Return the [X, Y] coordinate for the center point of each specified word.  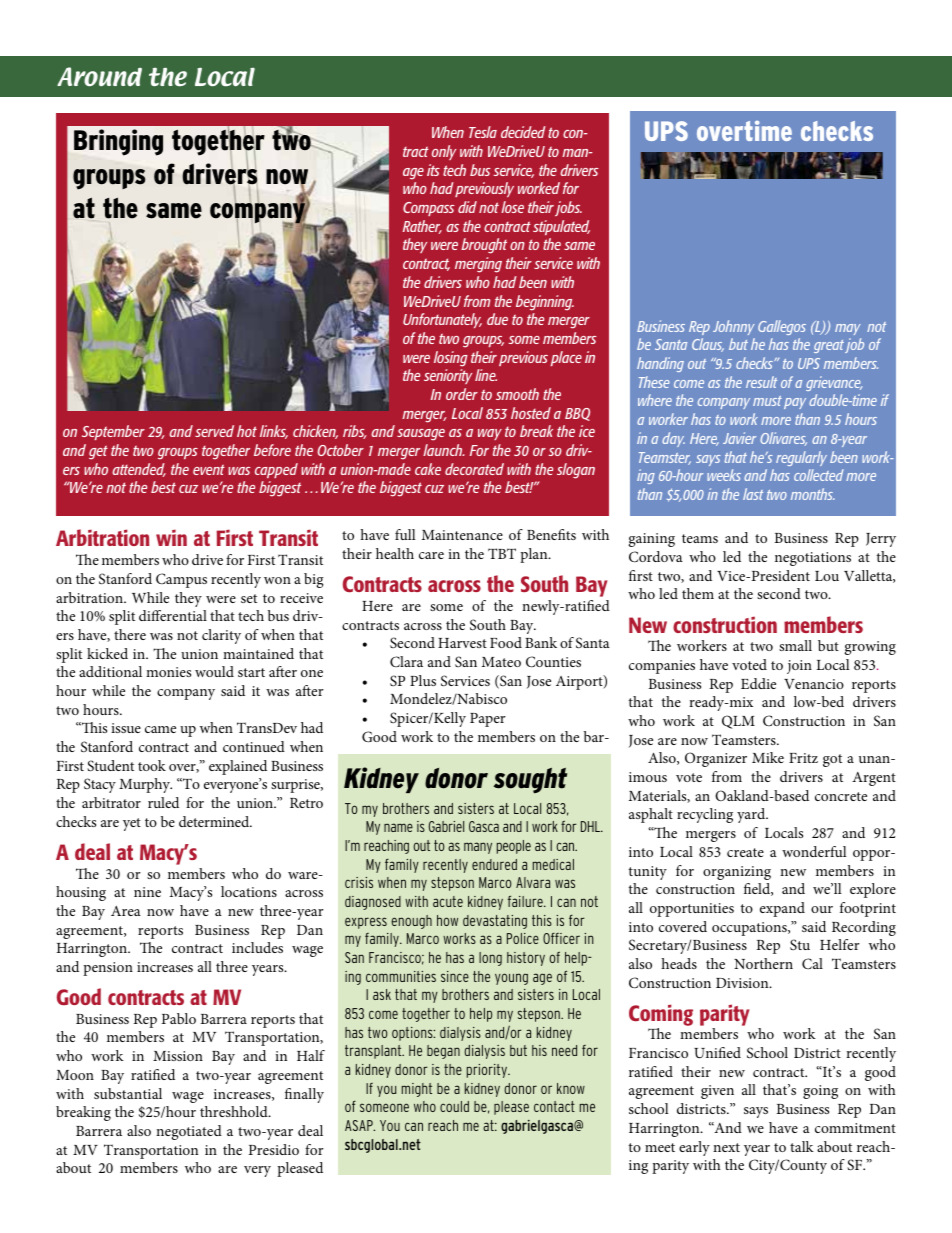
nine [147, 892]
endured [494, 864]
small [795, 645]
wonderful [814, 851]
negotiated [189, 1132]
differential [173, 615]
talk [802, 1146]
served [214, 431]
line [486, 375]
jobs [568, 208]
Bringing [118, 142]
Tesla [483, 132]
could [454, 1106]
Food [506, 642]
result [761, 382]
